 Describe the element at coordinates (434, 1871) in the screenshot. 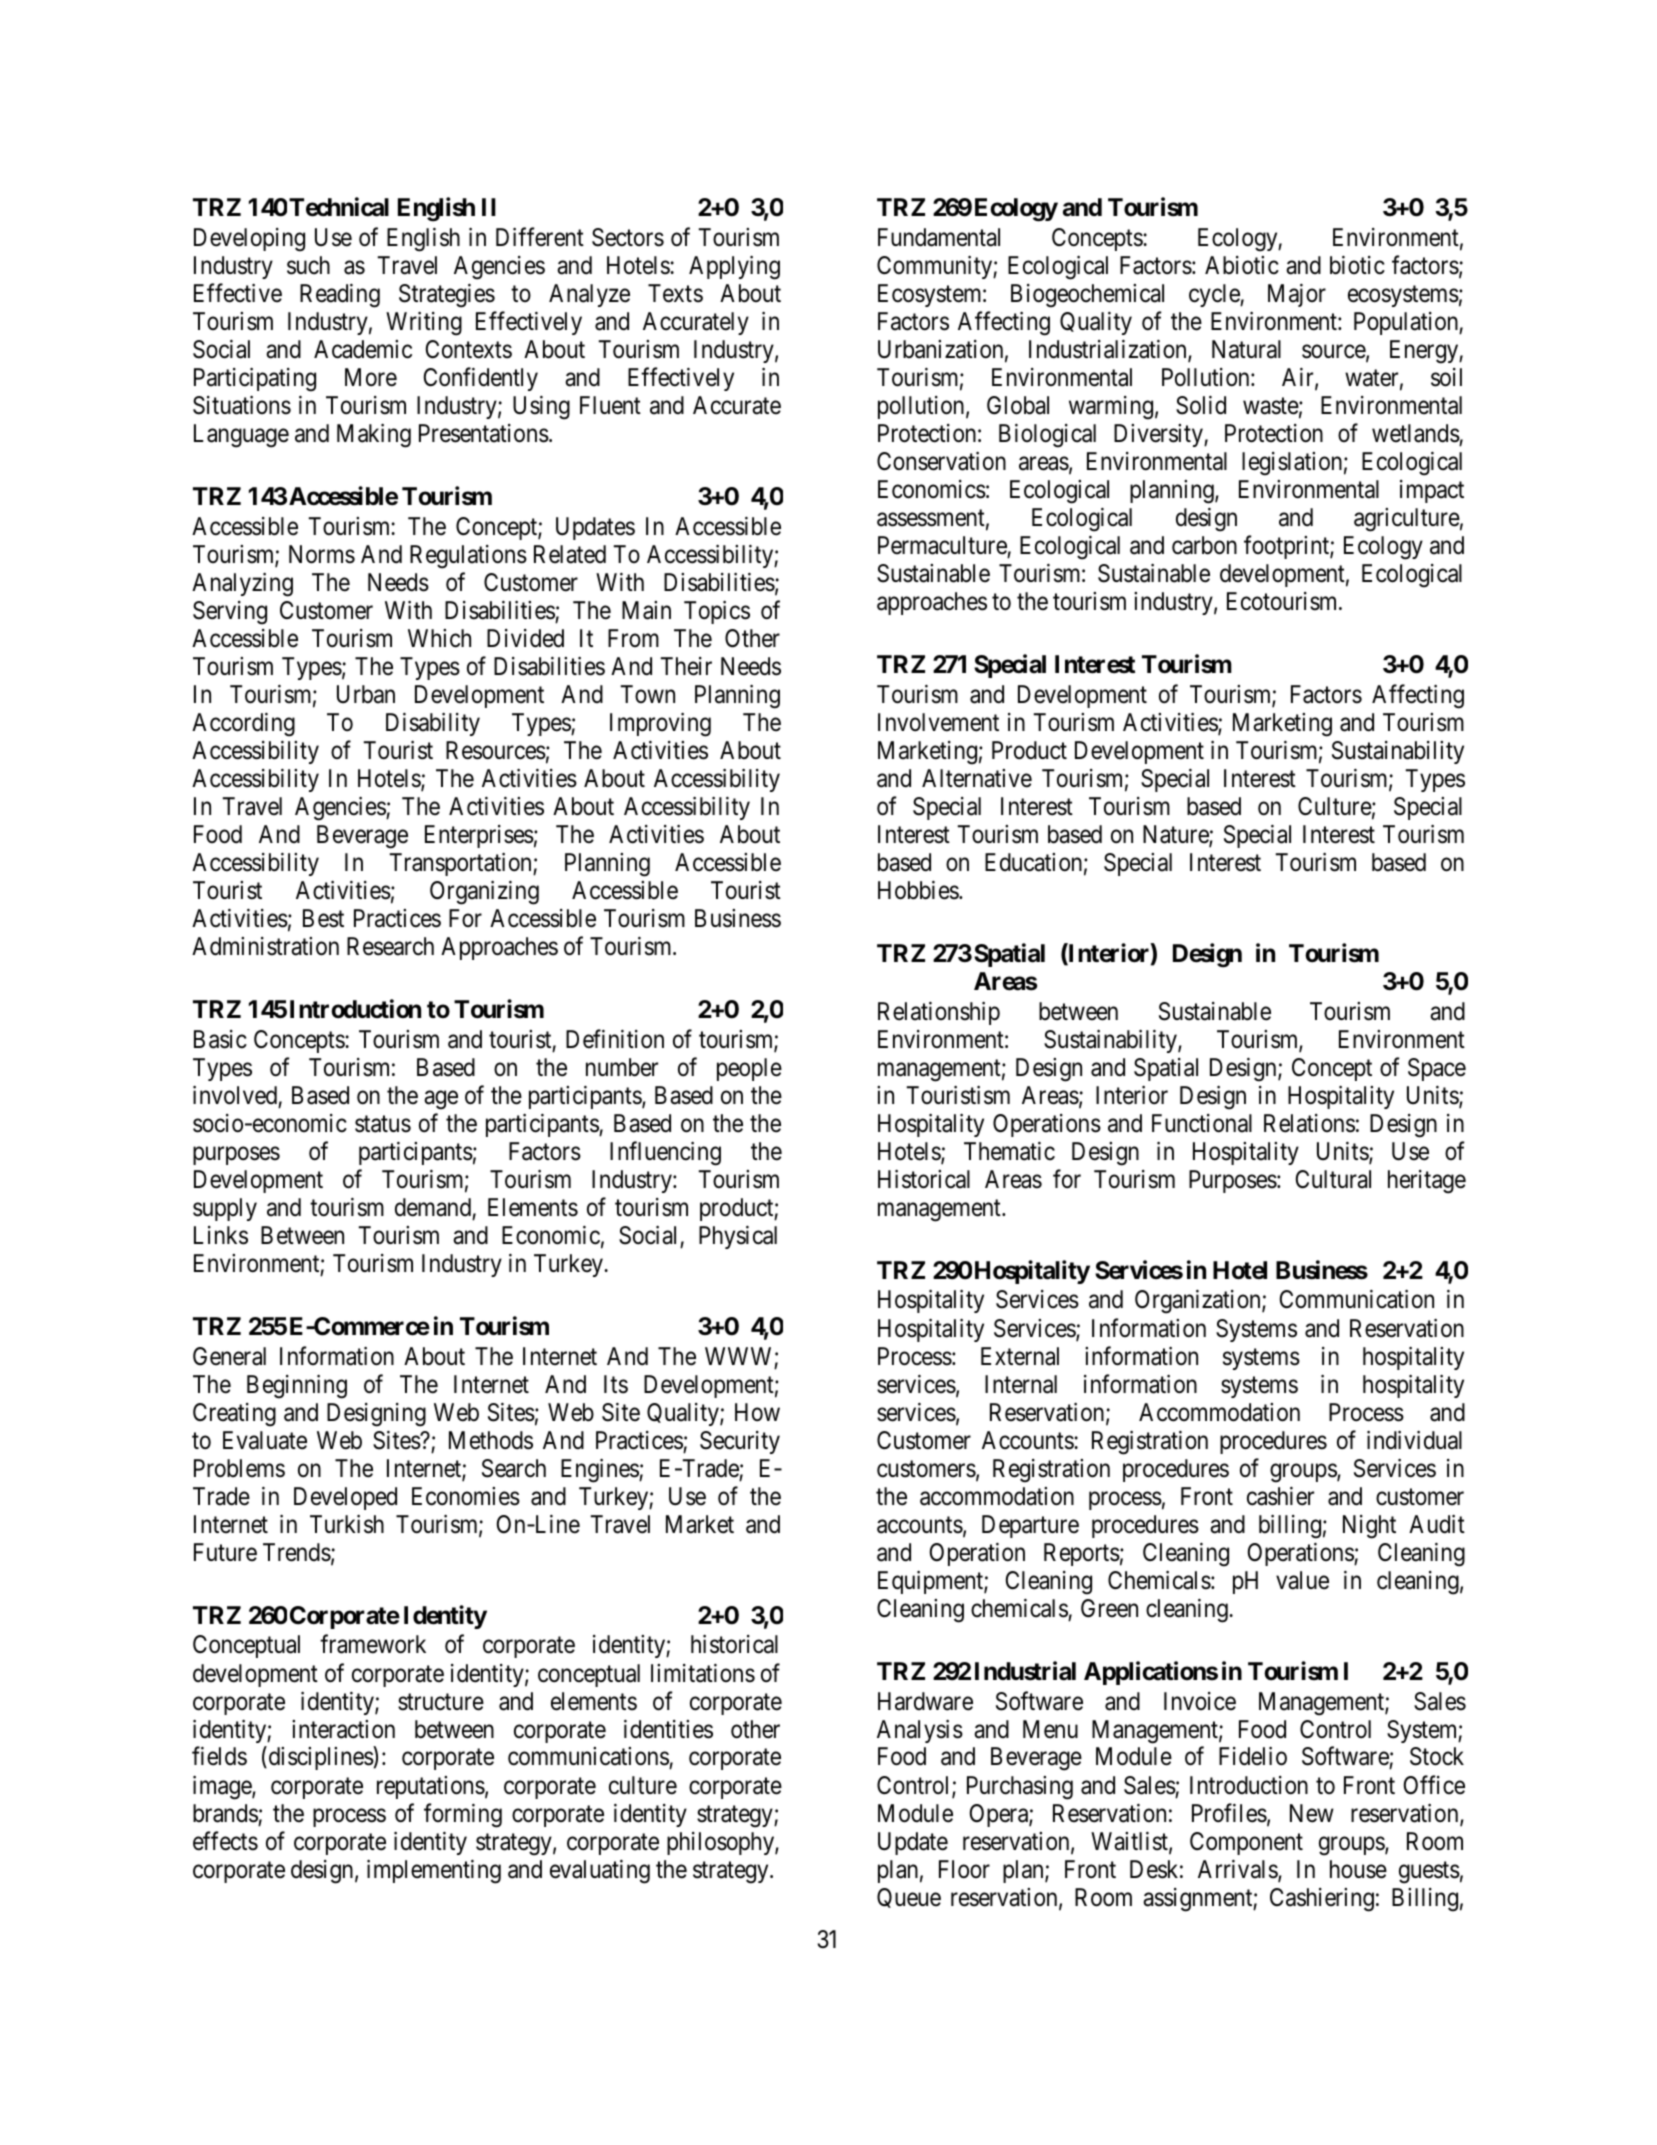

I see `implementing` at that location.
